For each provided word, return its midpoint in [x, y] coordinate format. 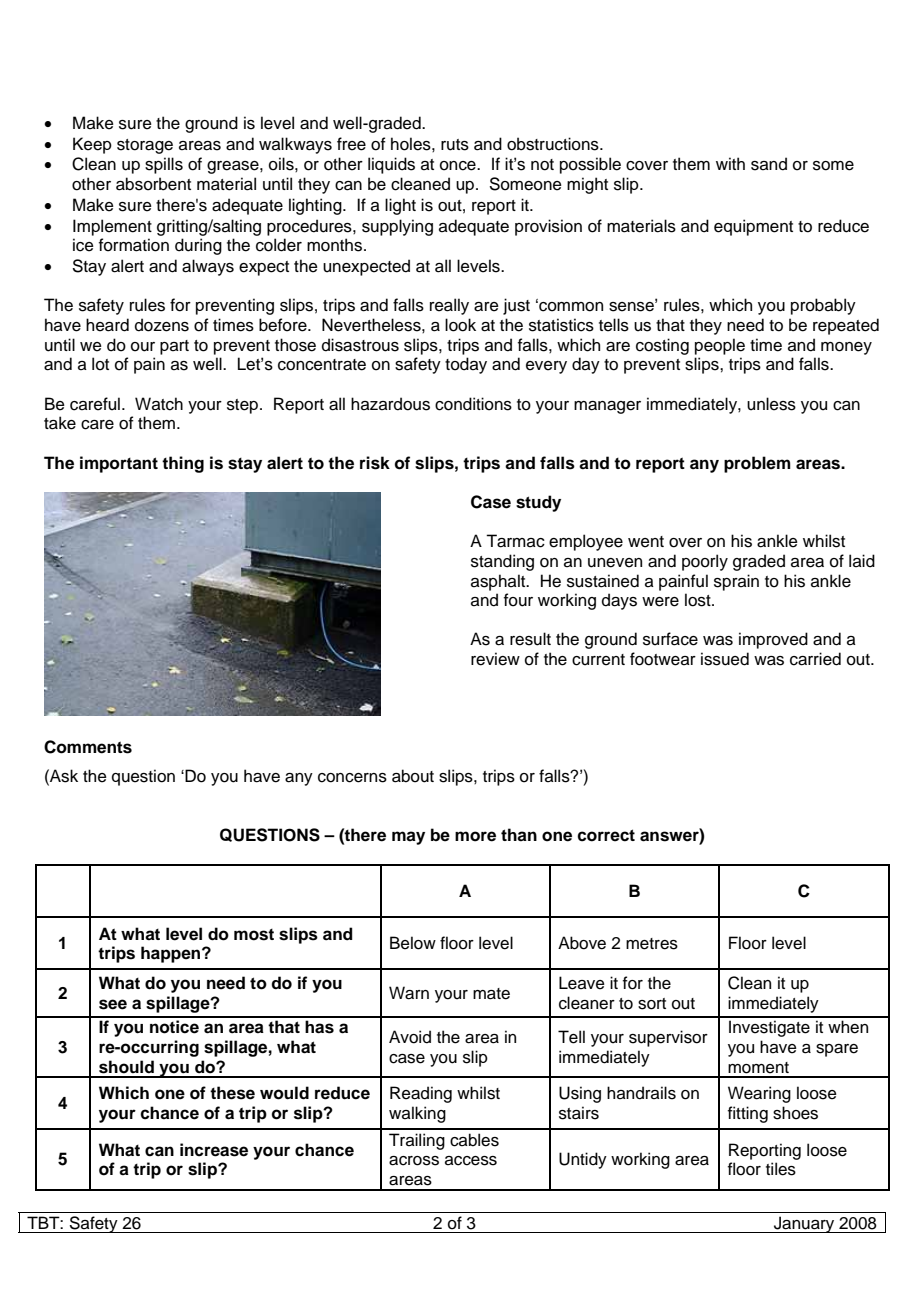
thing [183, 464]
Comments [88, 747]
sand [769, 164]
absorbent [153, 184]
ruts [455, 145]
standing [502, 562]
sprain [736, 582]
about [413, 776]
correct [606, 835]
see [113, 1004]
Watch [159, 404]
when [848, 1027]
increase [214, 1150]
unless [771, 404]
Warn [409, 993]
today [466, 365]
